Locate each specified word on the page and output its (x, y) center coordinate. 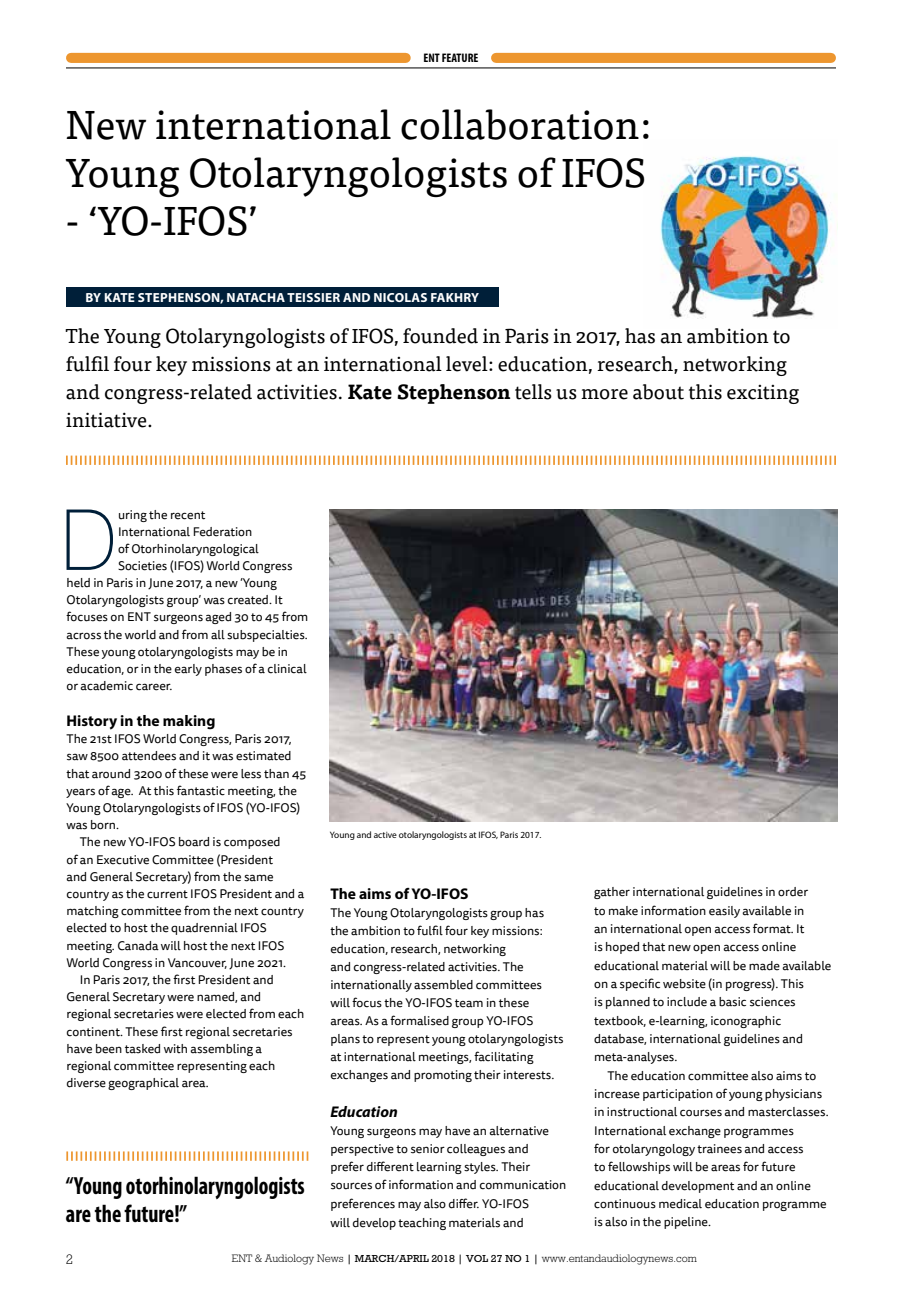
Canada (138, 946)
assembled (443, 985)
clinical (287, 669)
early (188, 670)
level (468, 364)
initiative (107, 420)
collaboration (520, 124)
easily (724, 912)
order (793, 892)
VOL (477, 1258)
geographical (143, 1084)
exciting (763, 394)
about (658, 392)
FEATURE (460, 57)
